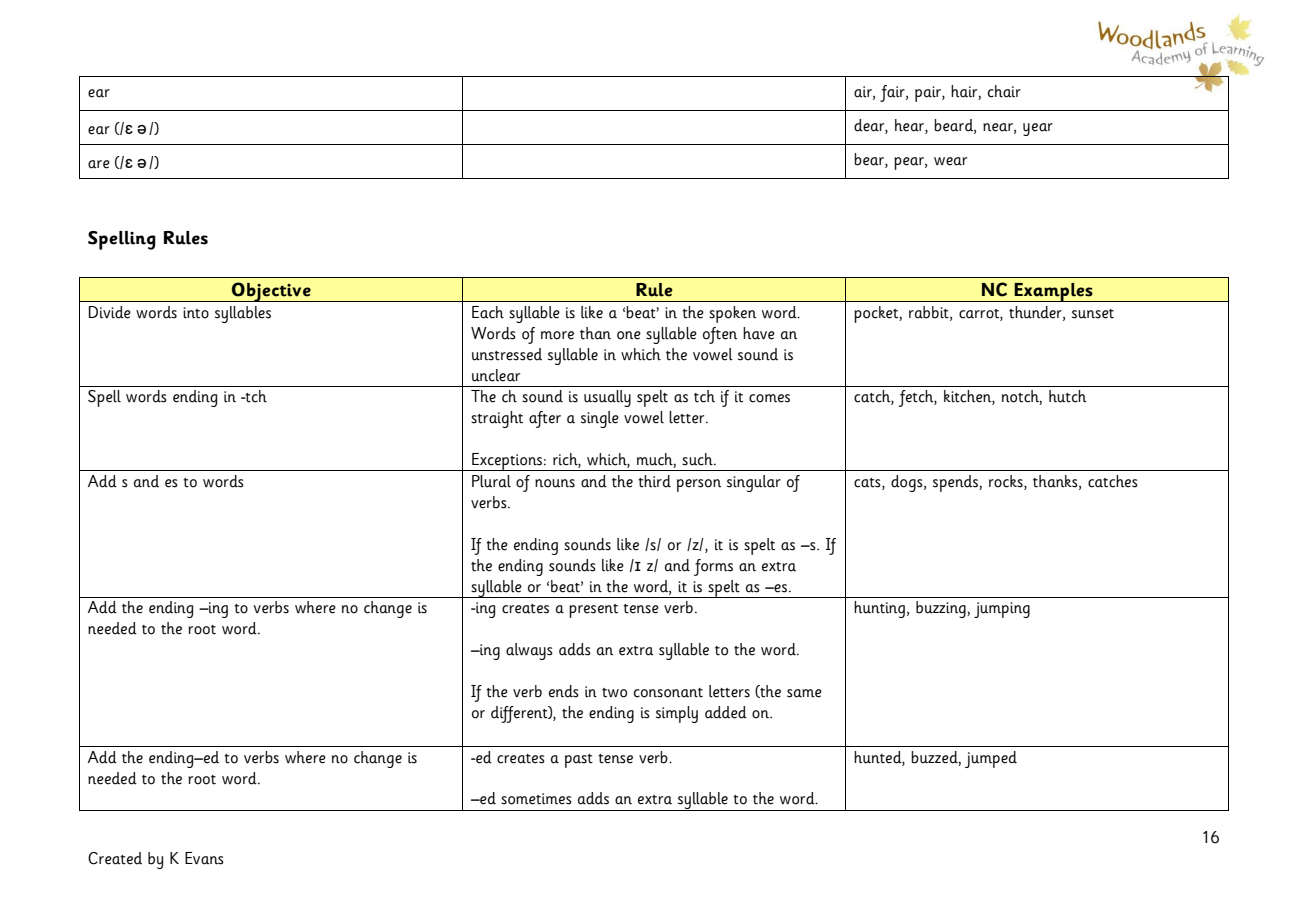  Describe the element at coordinates (204, 858) in the document. I see `Evans` at that location.
